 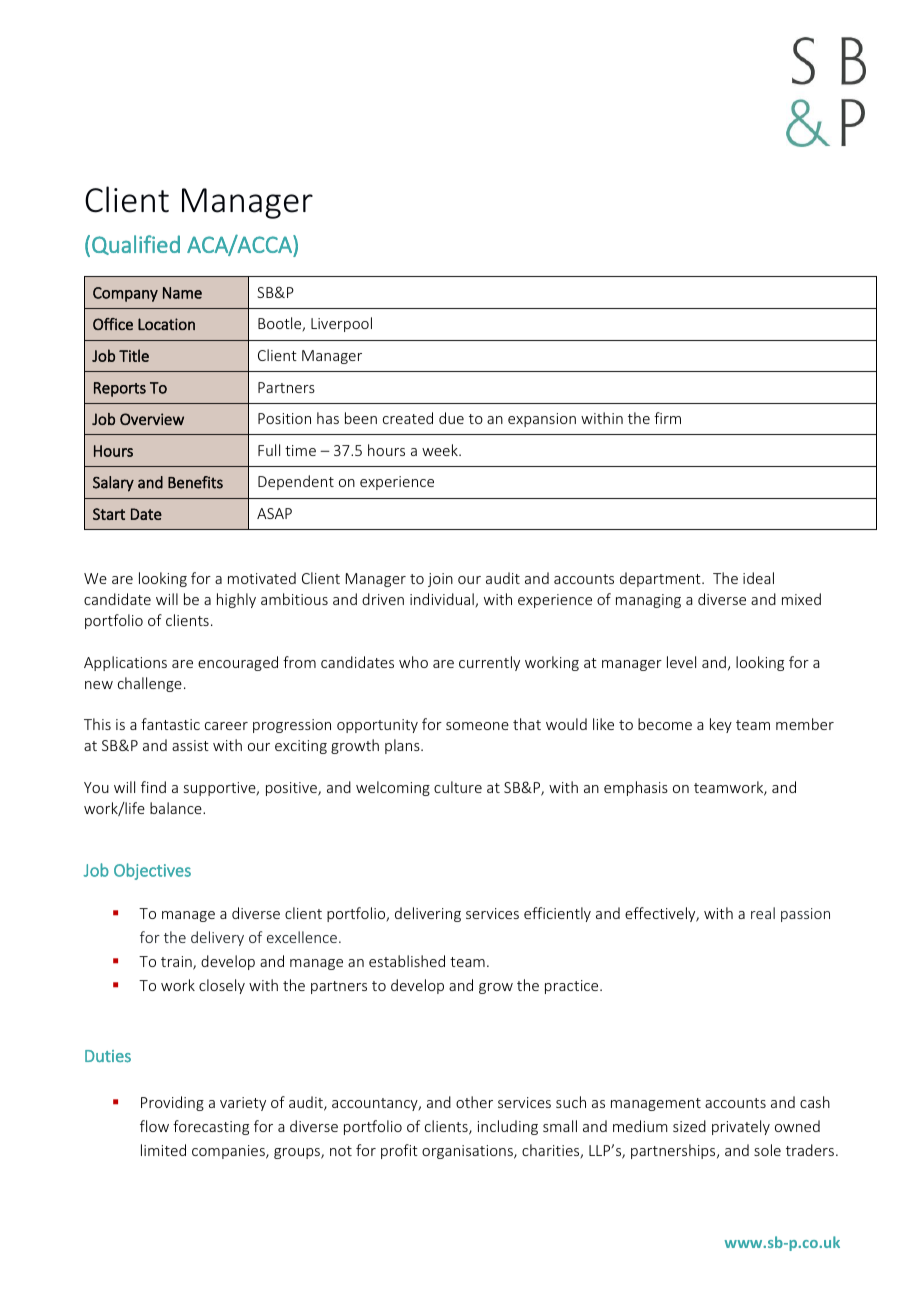 What do you see at coordinates (182, 293) in the image?
I see `Name` at bounding box center [182, 293].
